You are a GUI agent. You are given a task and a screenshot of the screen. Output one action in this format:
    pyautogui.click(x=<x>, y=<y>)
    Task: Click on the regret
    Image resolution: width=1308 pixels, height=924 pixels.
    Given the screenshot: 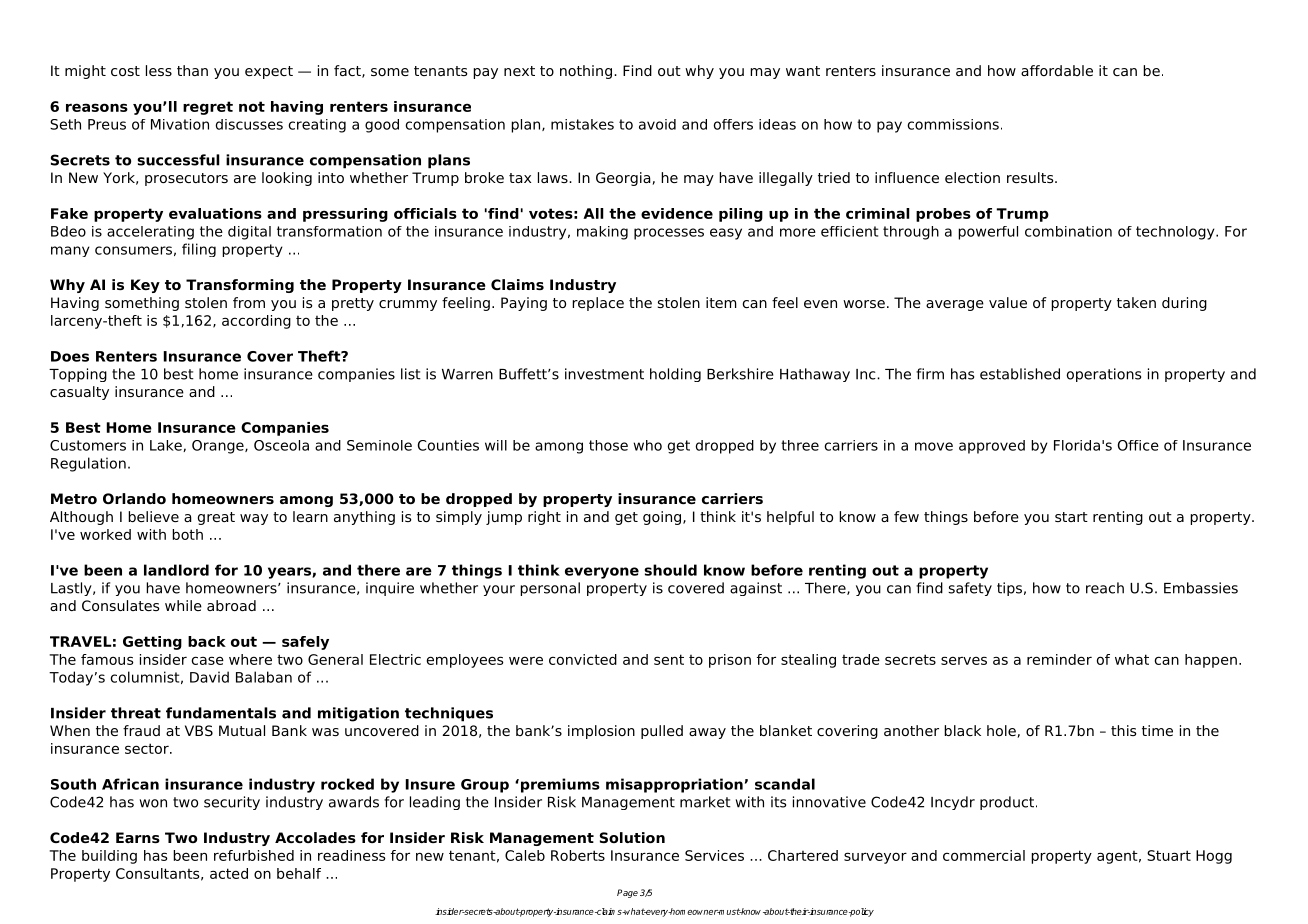 What is the action you would take?
    pyautogui.click(x=208, y=108)
